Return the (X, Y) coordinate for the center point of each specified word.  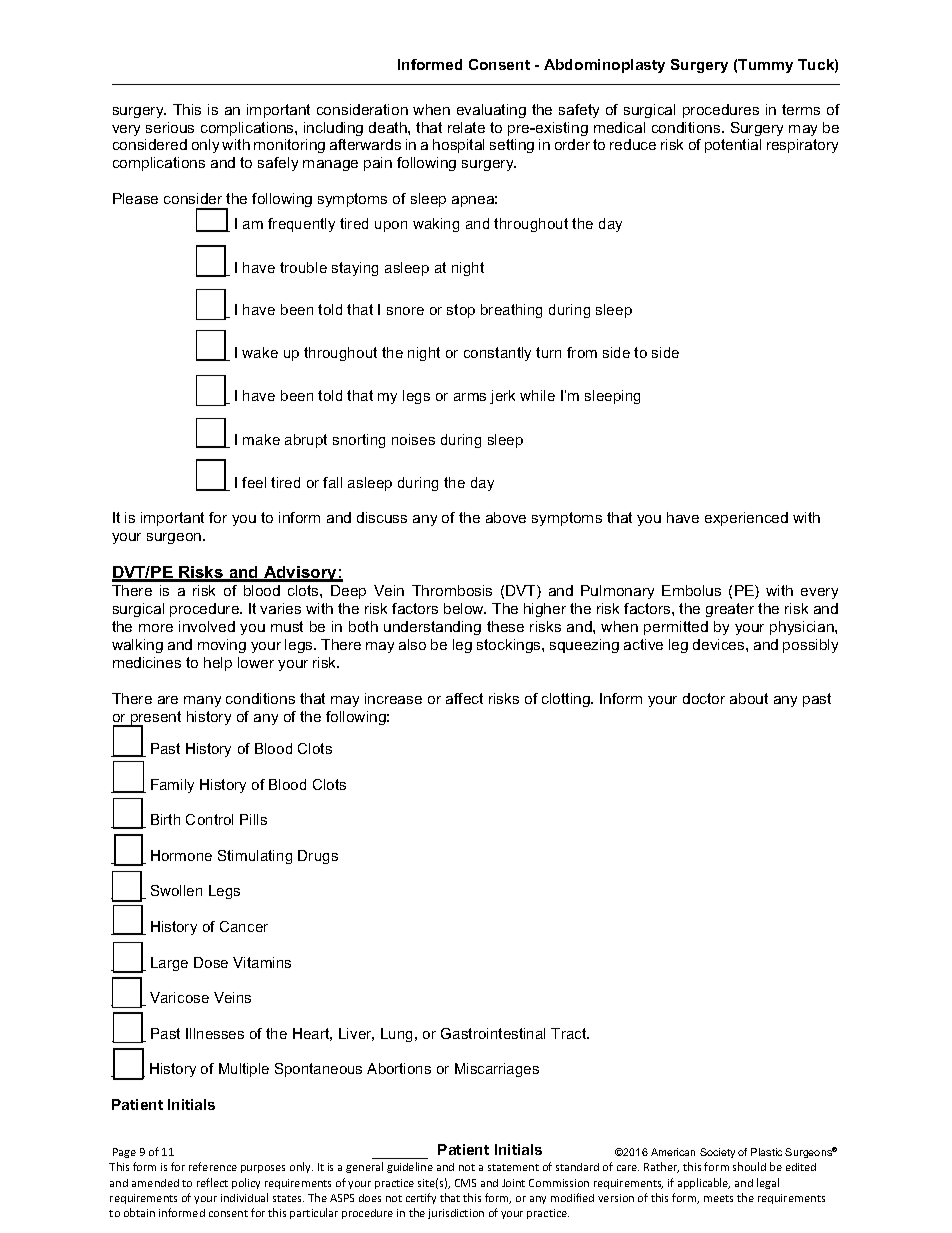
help (218, 664)
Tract (570, 1033)
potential (733, 146)
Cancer (244, 926)
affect (464, 698)
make (261, 439)
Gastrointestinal (493, 1033)
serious (170, 127)
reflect (212, 1182)
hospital (458, 146)
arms (470, 397)
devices (720, 644)
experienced (746, 519)
